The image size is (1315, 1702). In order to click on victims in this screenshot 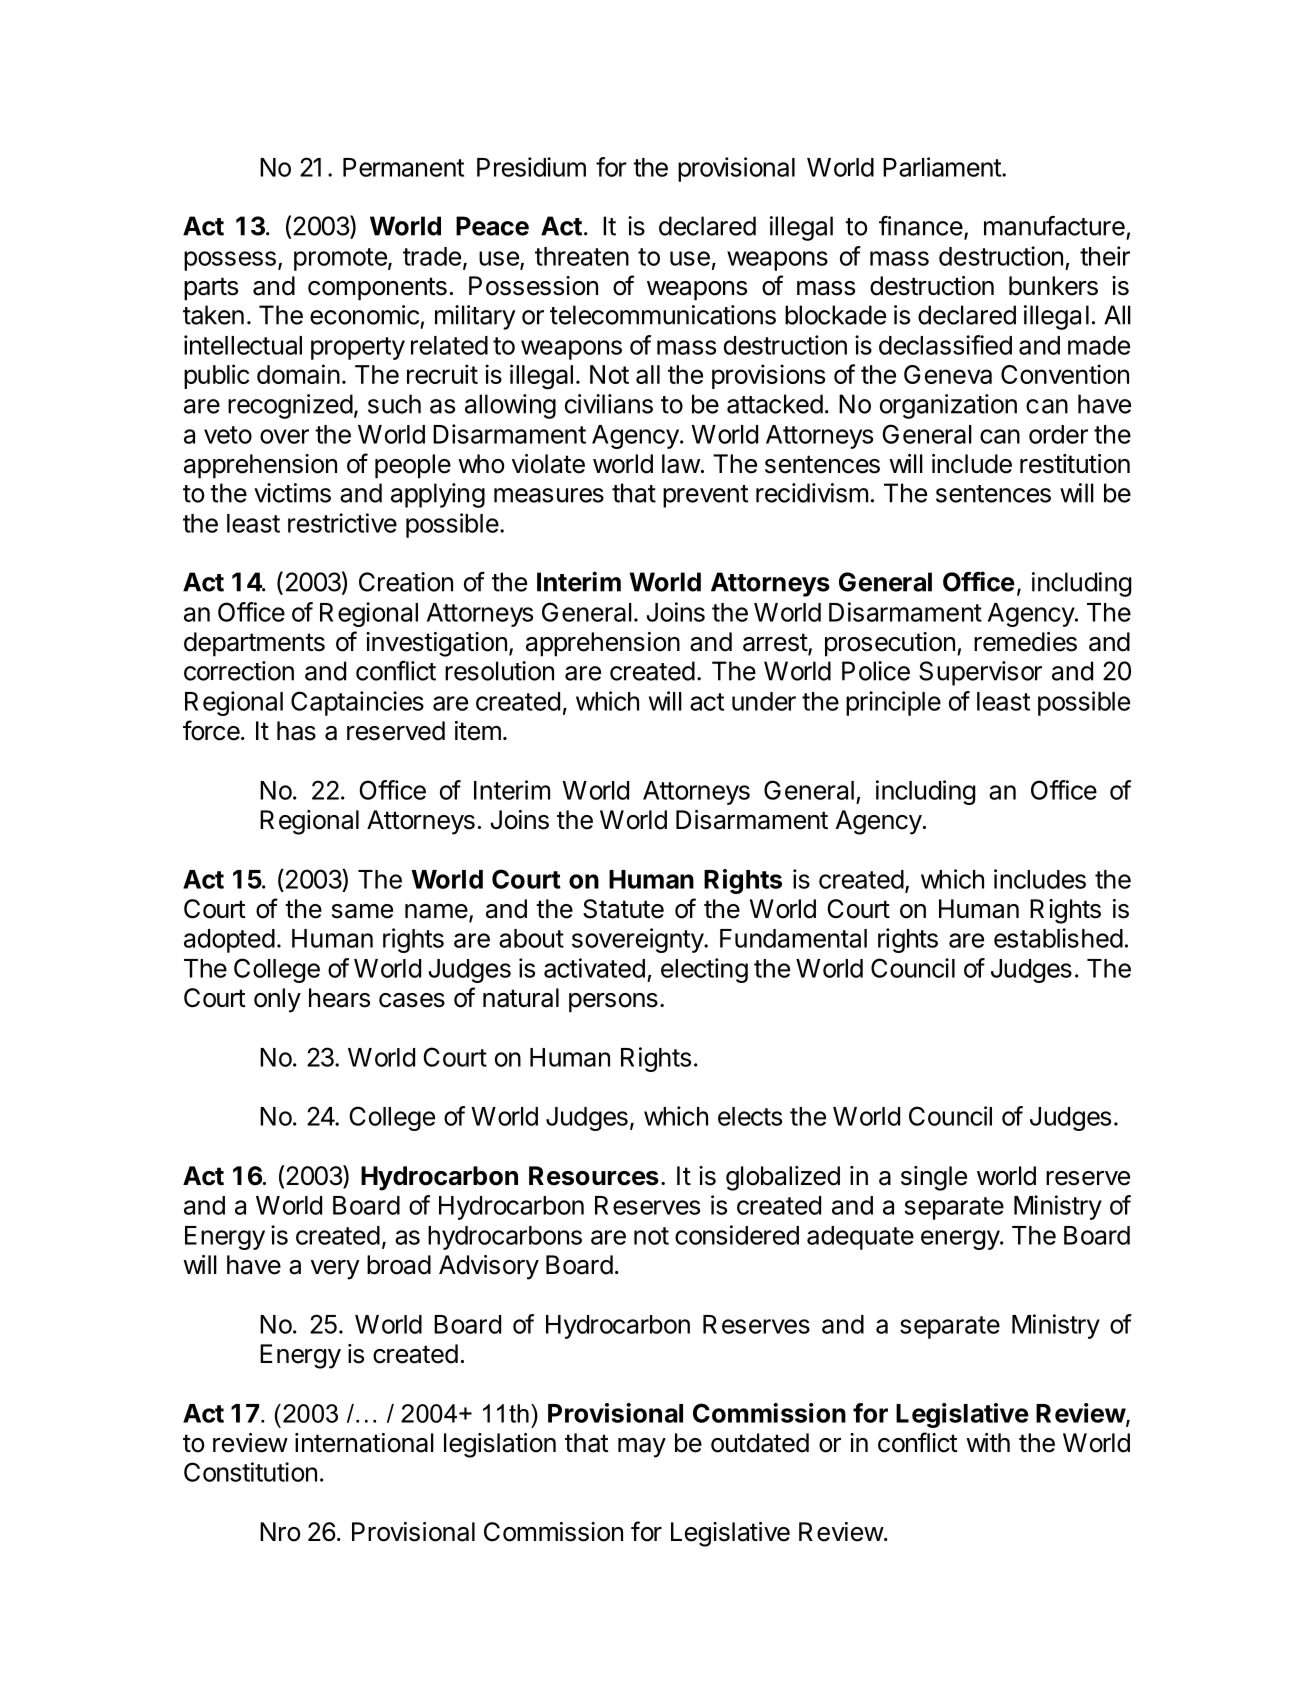, I will do `click(292, 493)`.
